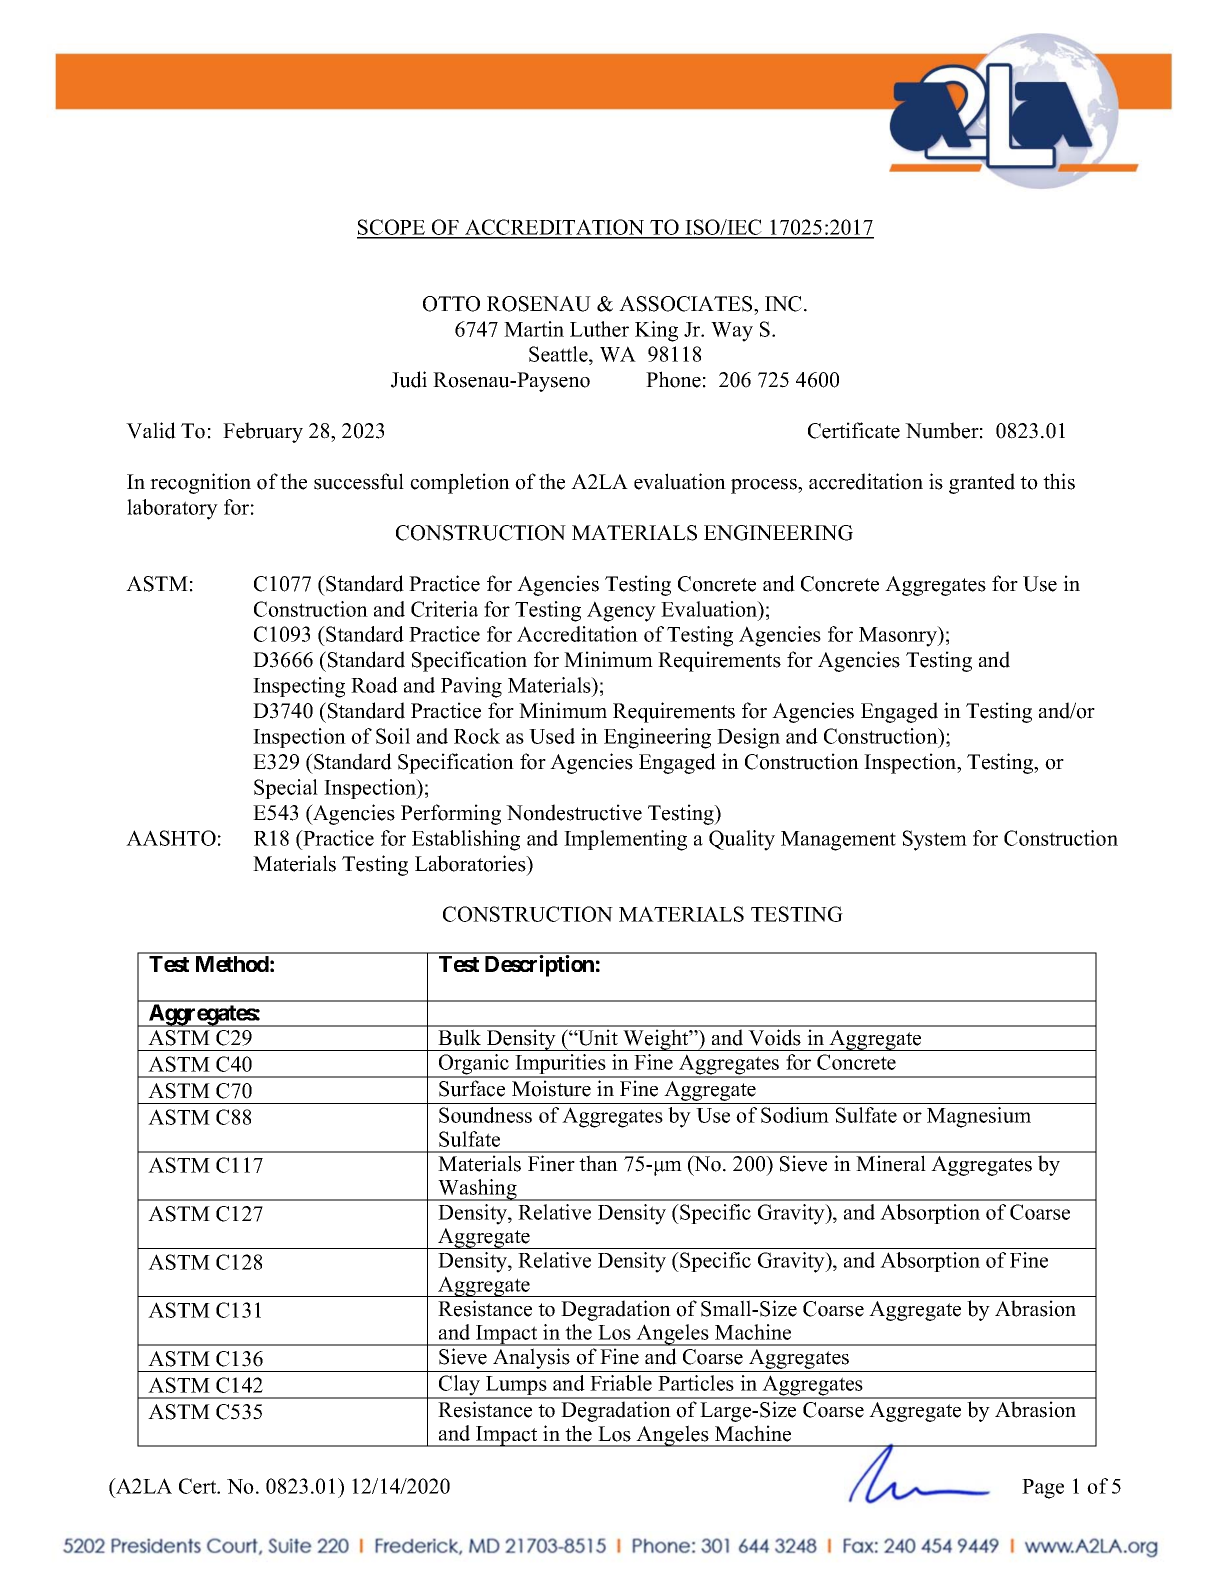 The width and height of the screenshot is (1231, 1594). I want to click on INC, so click(783, 304).
